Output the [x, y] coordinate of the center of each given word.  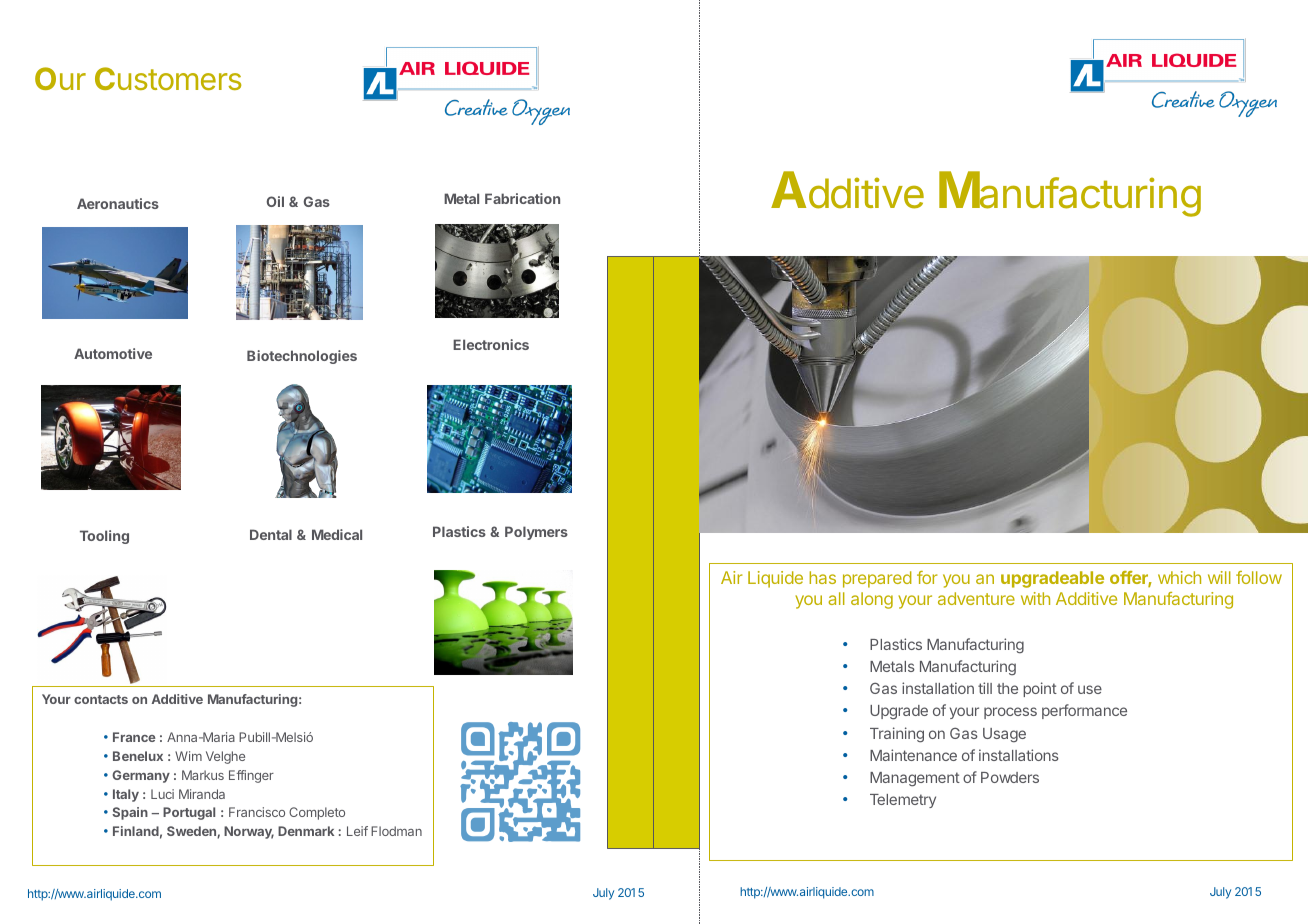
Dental [271, 534]
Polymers [536, 533]
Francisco [257, 812]
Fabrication [522, 198]
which [1179, 577]
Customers [168, 78]
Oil [275, 201]
